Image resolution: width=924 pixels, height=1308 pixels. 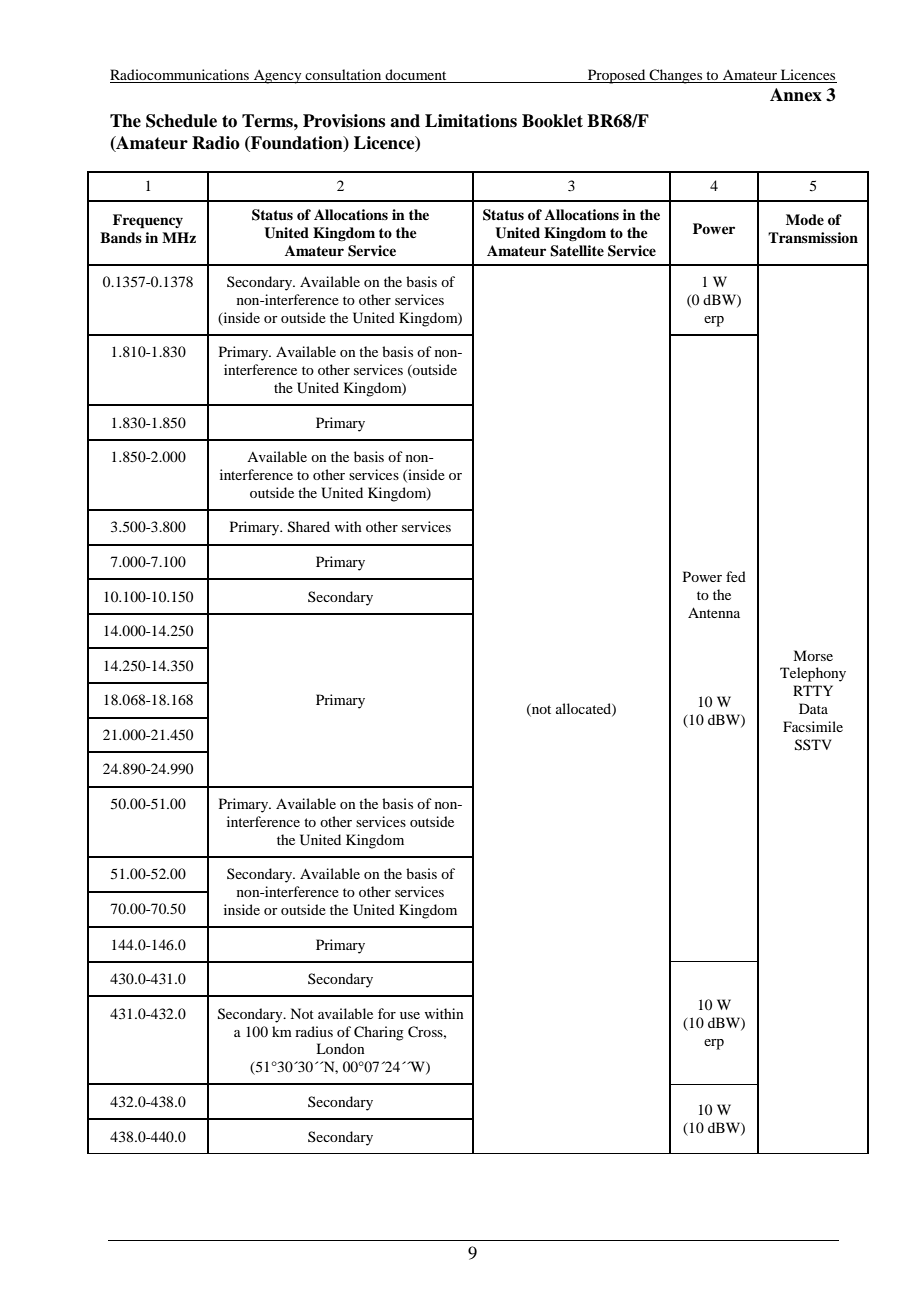 I want to click on Morse, so click(x=813, y=655).
